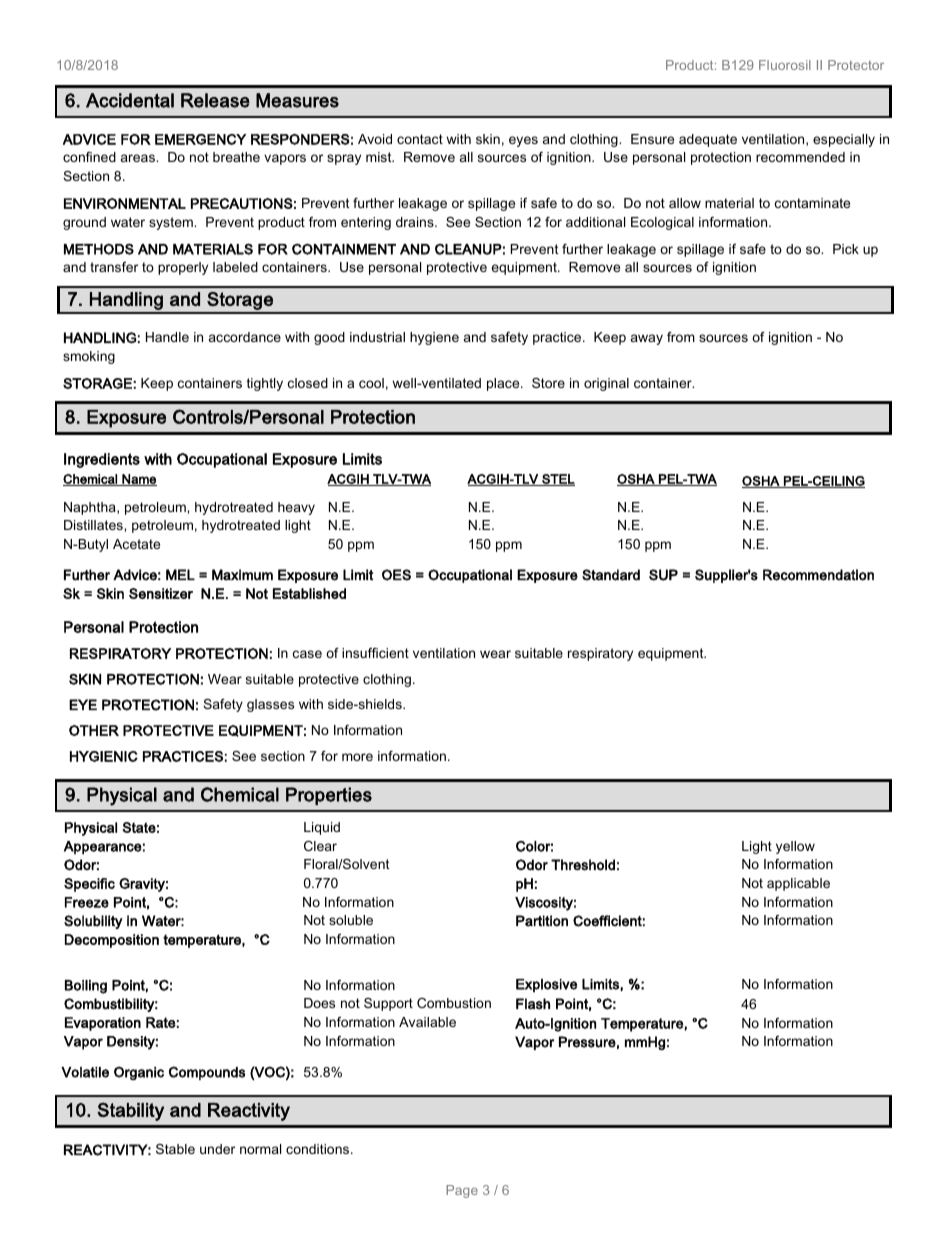  What do you see at coordinates (542, 921) in the screenshot?
I see `Partition` at bounding box center [542, 921].
